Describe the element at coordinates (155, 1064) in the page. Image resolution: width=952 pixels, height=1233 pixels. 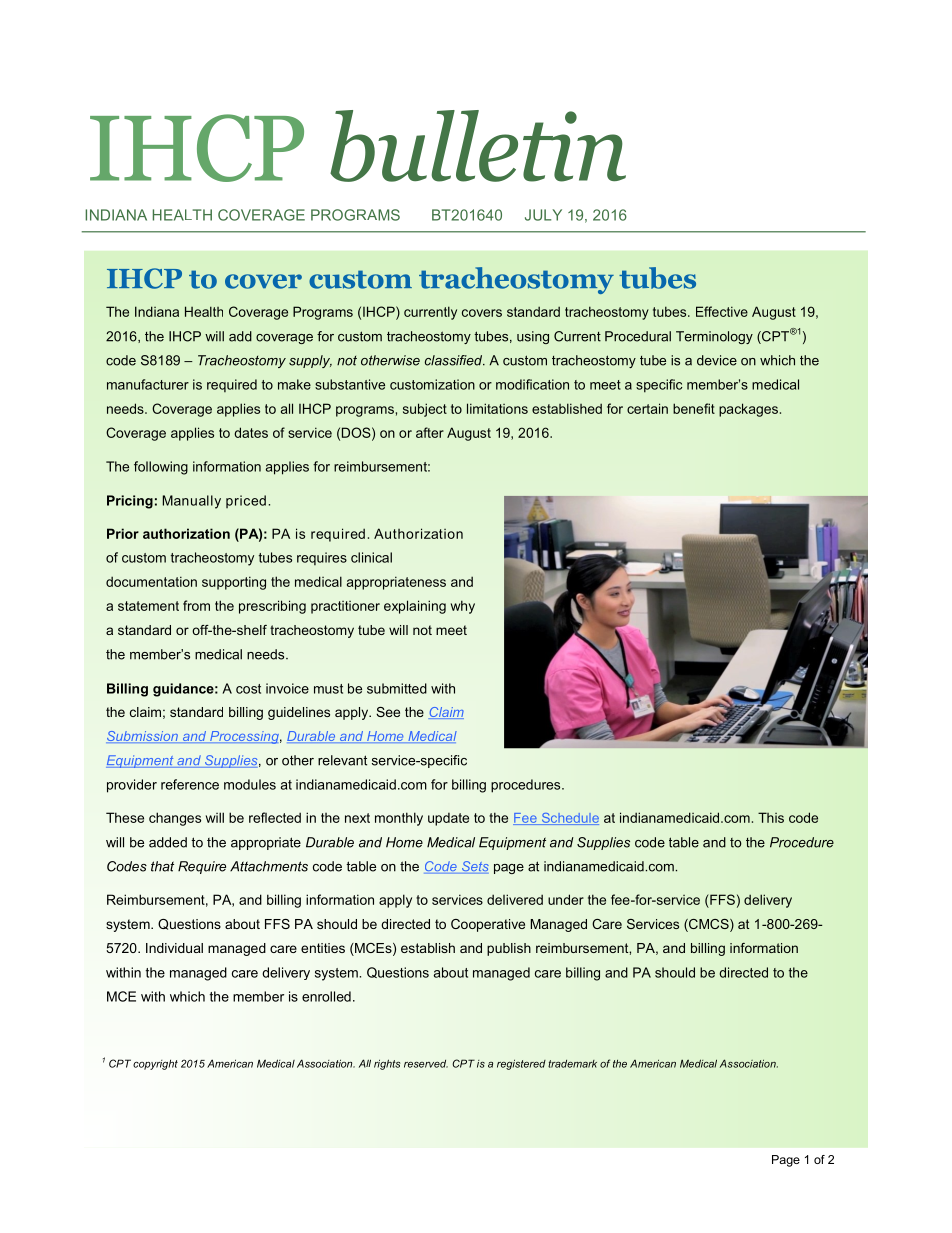
I see `copyright` at that location.
